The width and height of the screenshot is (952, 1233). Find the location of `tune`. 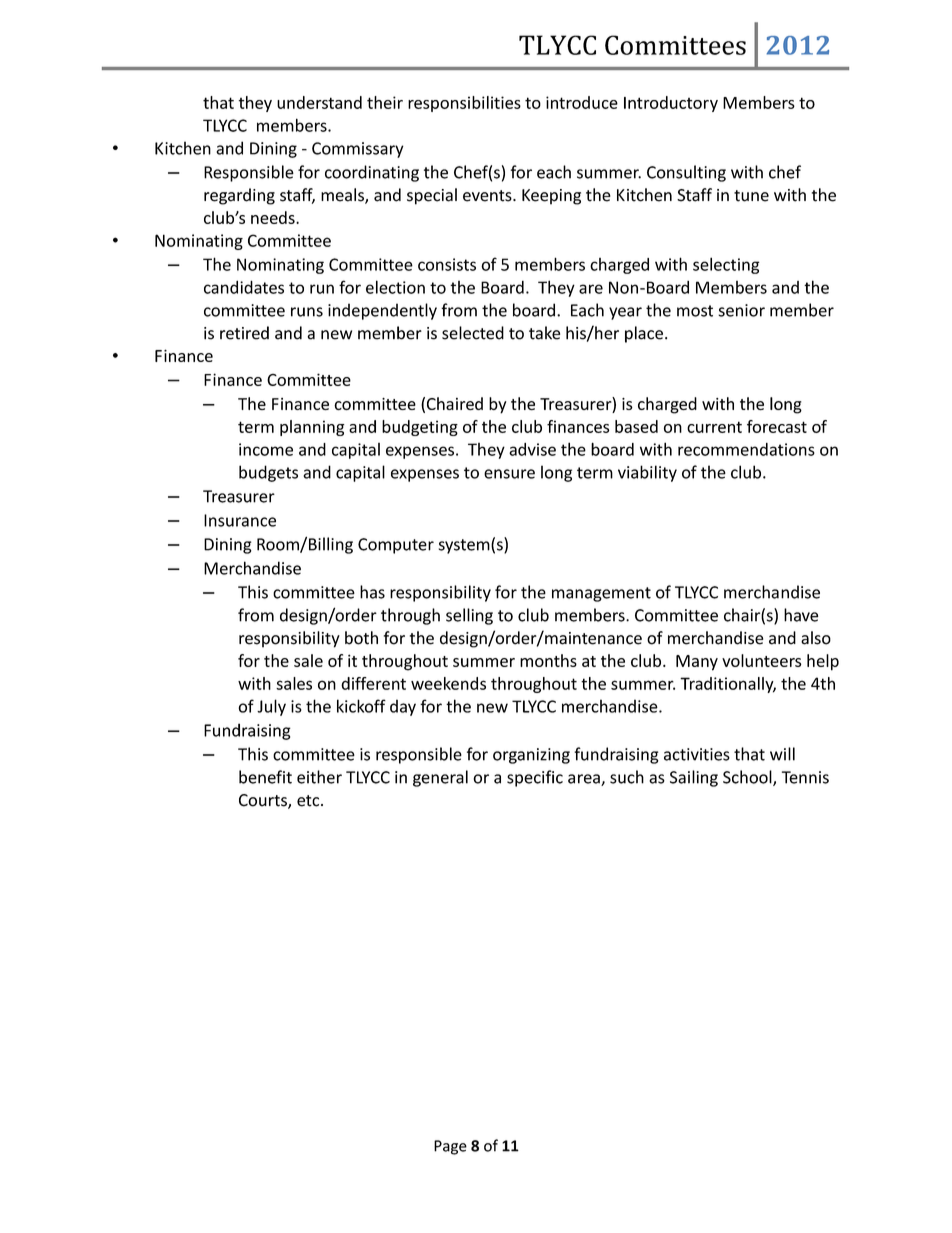

tune is located at coordinates (751, 196).
